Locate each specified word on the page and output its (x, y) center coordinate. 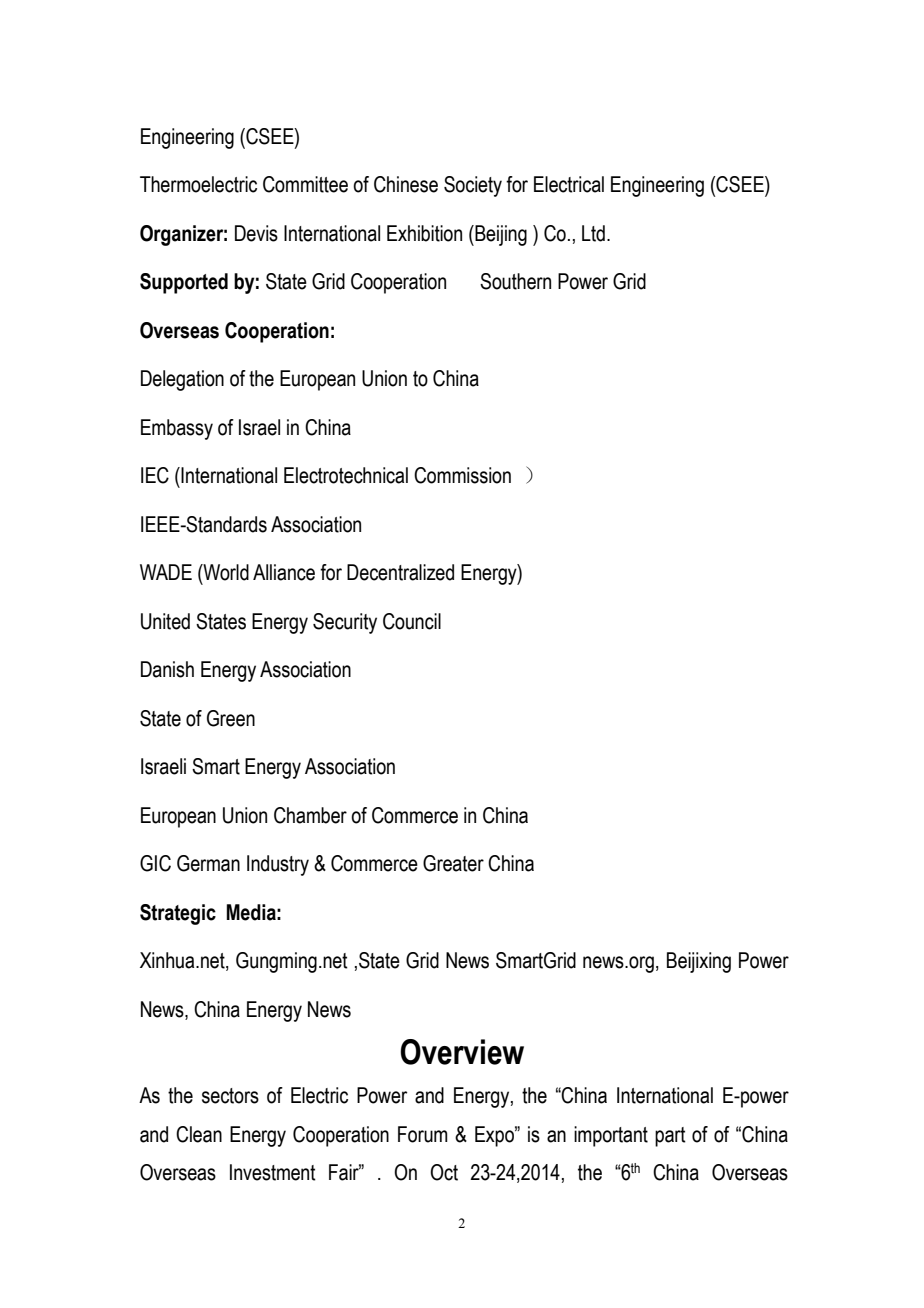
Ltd (593, 233)
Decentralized (400, 572)
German (208, 863)
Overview (462, 1052)
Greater (453, 863)
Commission (462, 475)
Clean (199, 1134)
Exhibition (424, 233)
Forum (423, 1134)
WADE (166, 572)
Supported (184, 283)
